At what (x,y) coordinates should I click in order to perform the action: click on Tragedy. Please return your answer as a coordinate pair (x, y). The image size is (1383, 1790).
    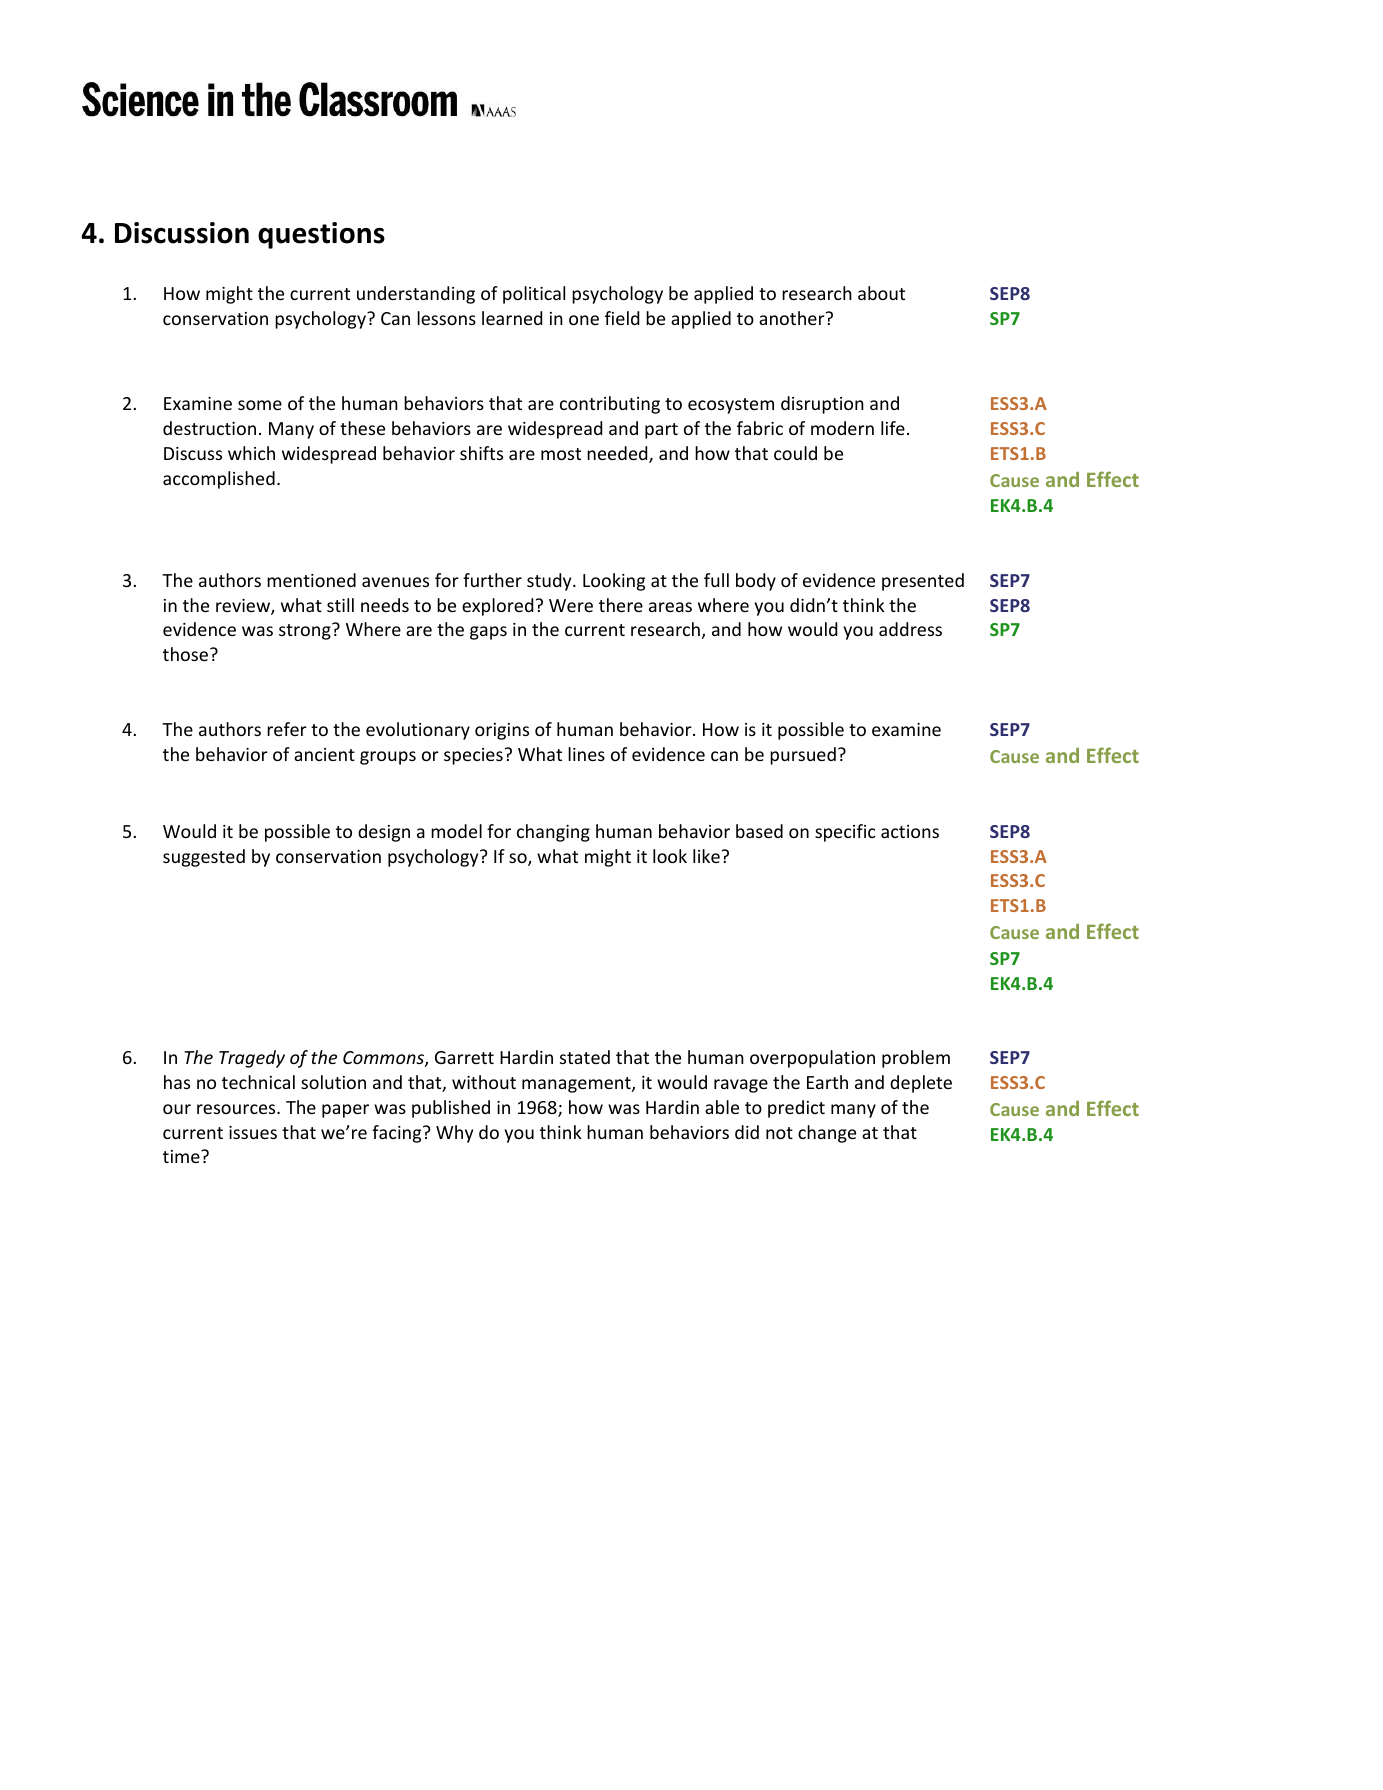
    Looking at the image, I should click on (252, 1059).
